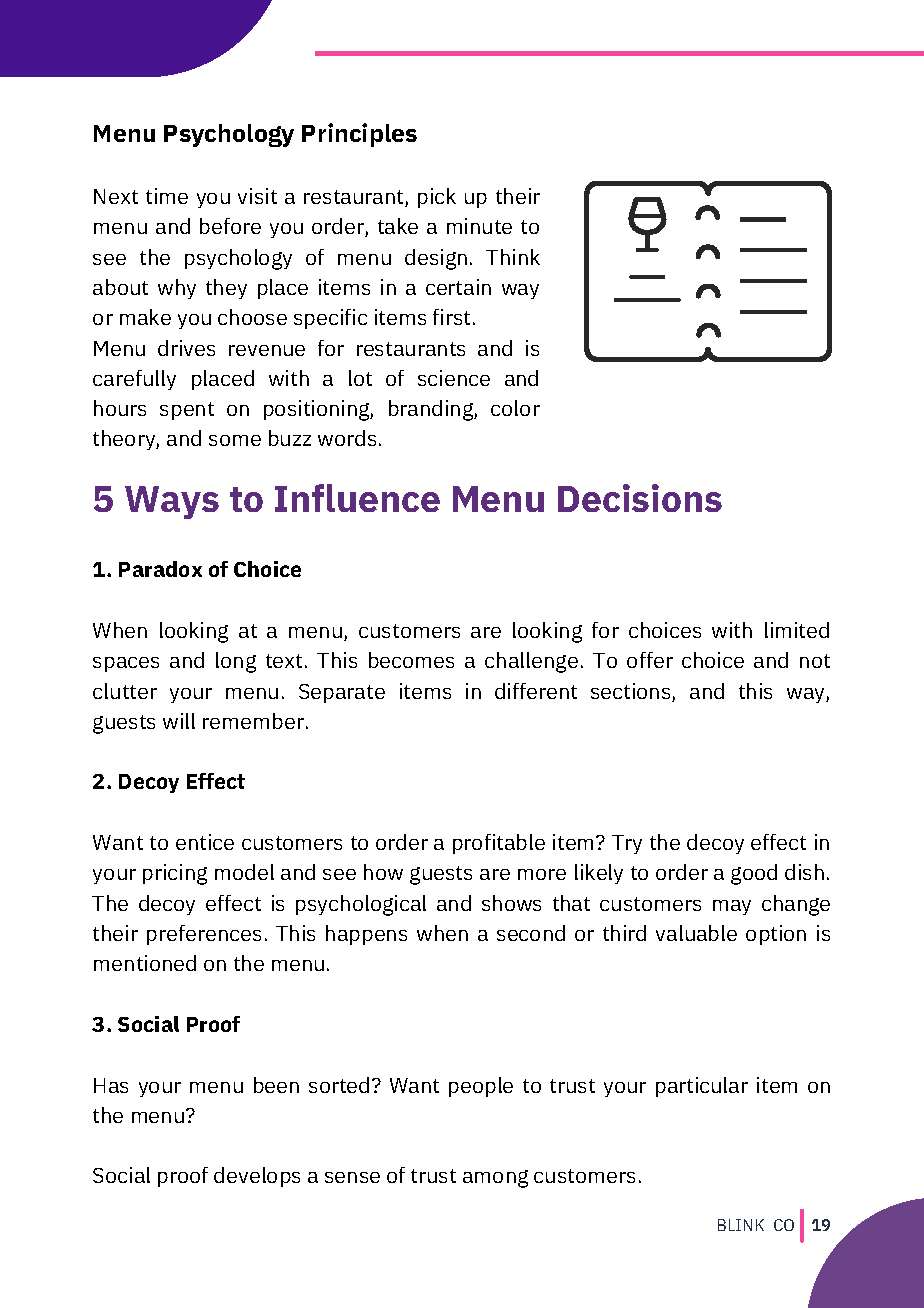  I want to click on develops, so click(257, 1177).
